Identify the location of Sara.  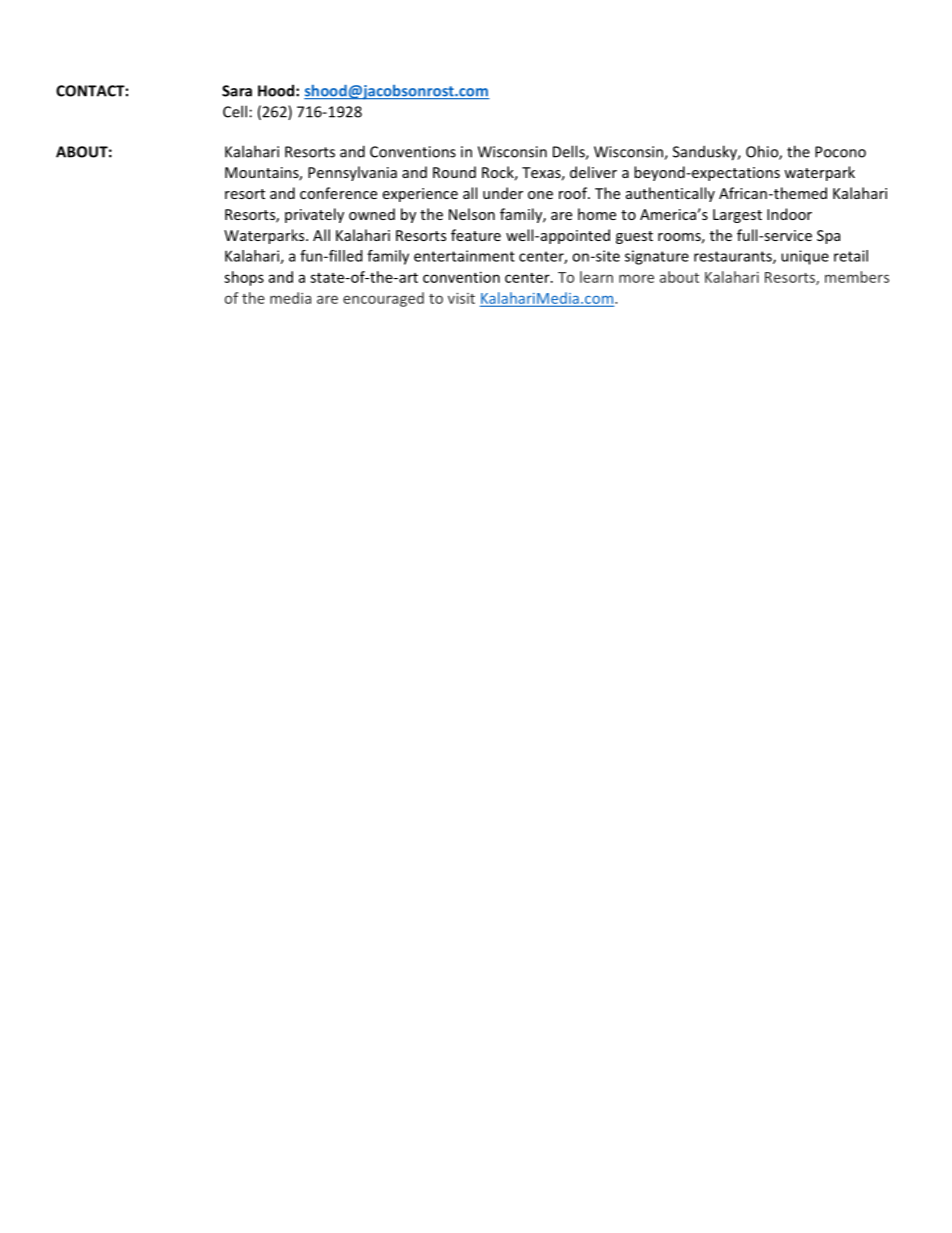
(237, 91).
